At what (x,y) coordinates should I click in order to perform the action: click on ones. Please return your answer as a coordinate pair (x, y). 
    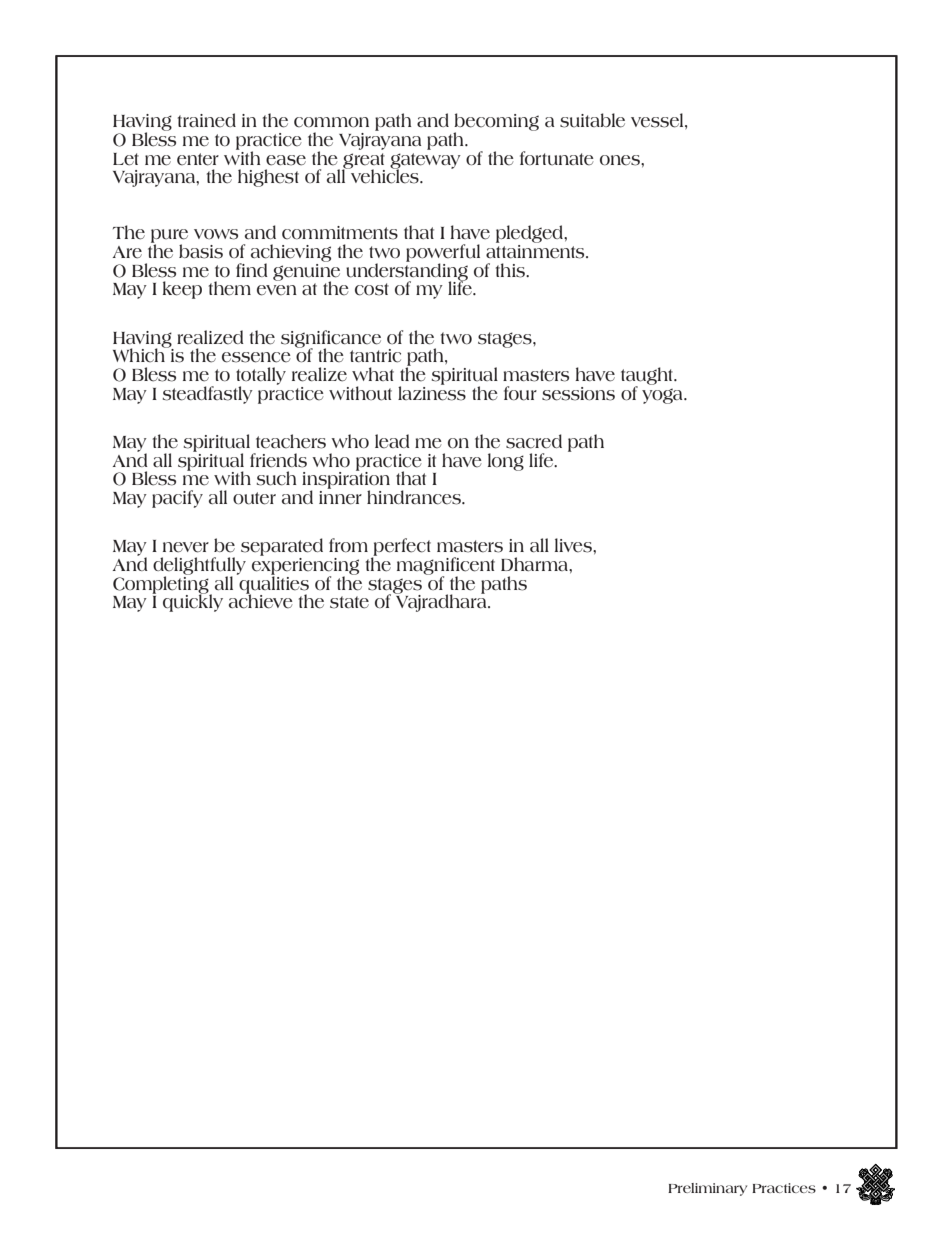
    Looking at the image, I should click on (621, 160).
